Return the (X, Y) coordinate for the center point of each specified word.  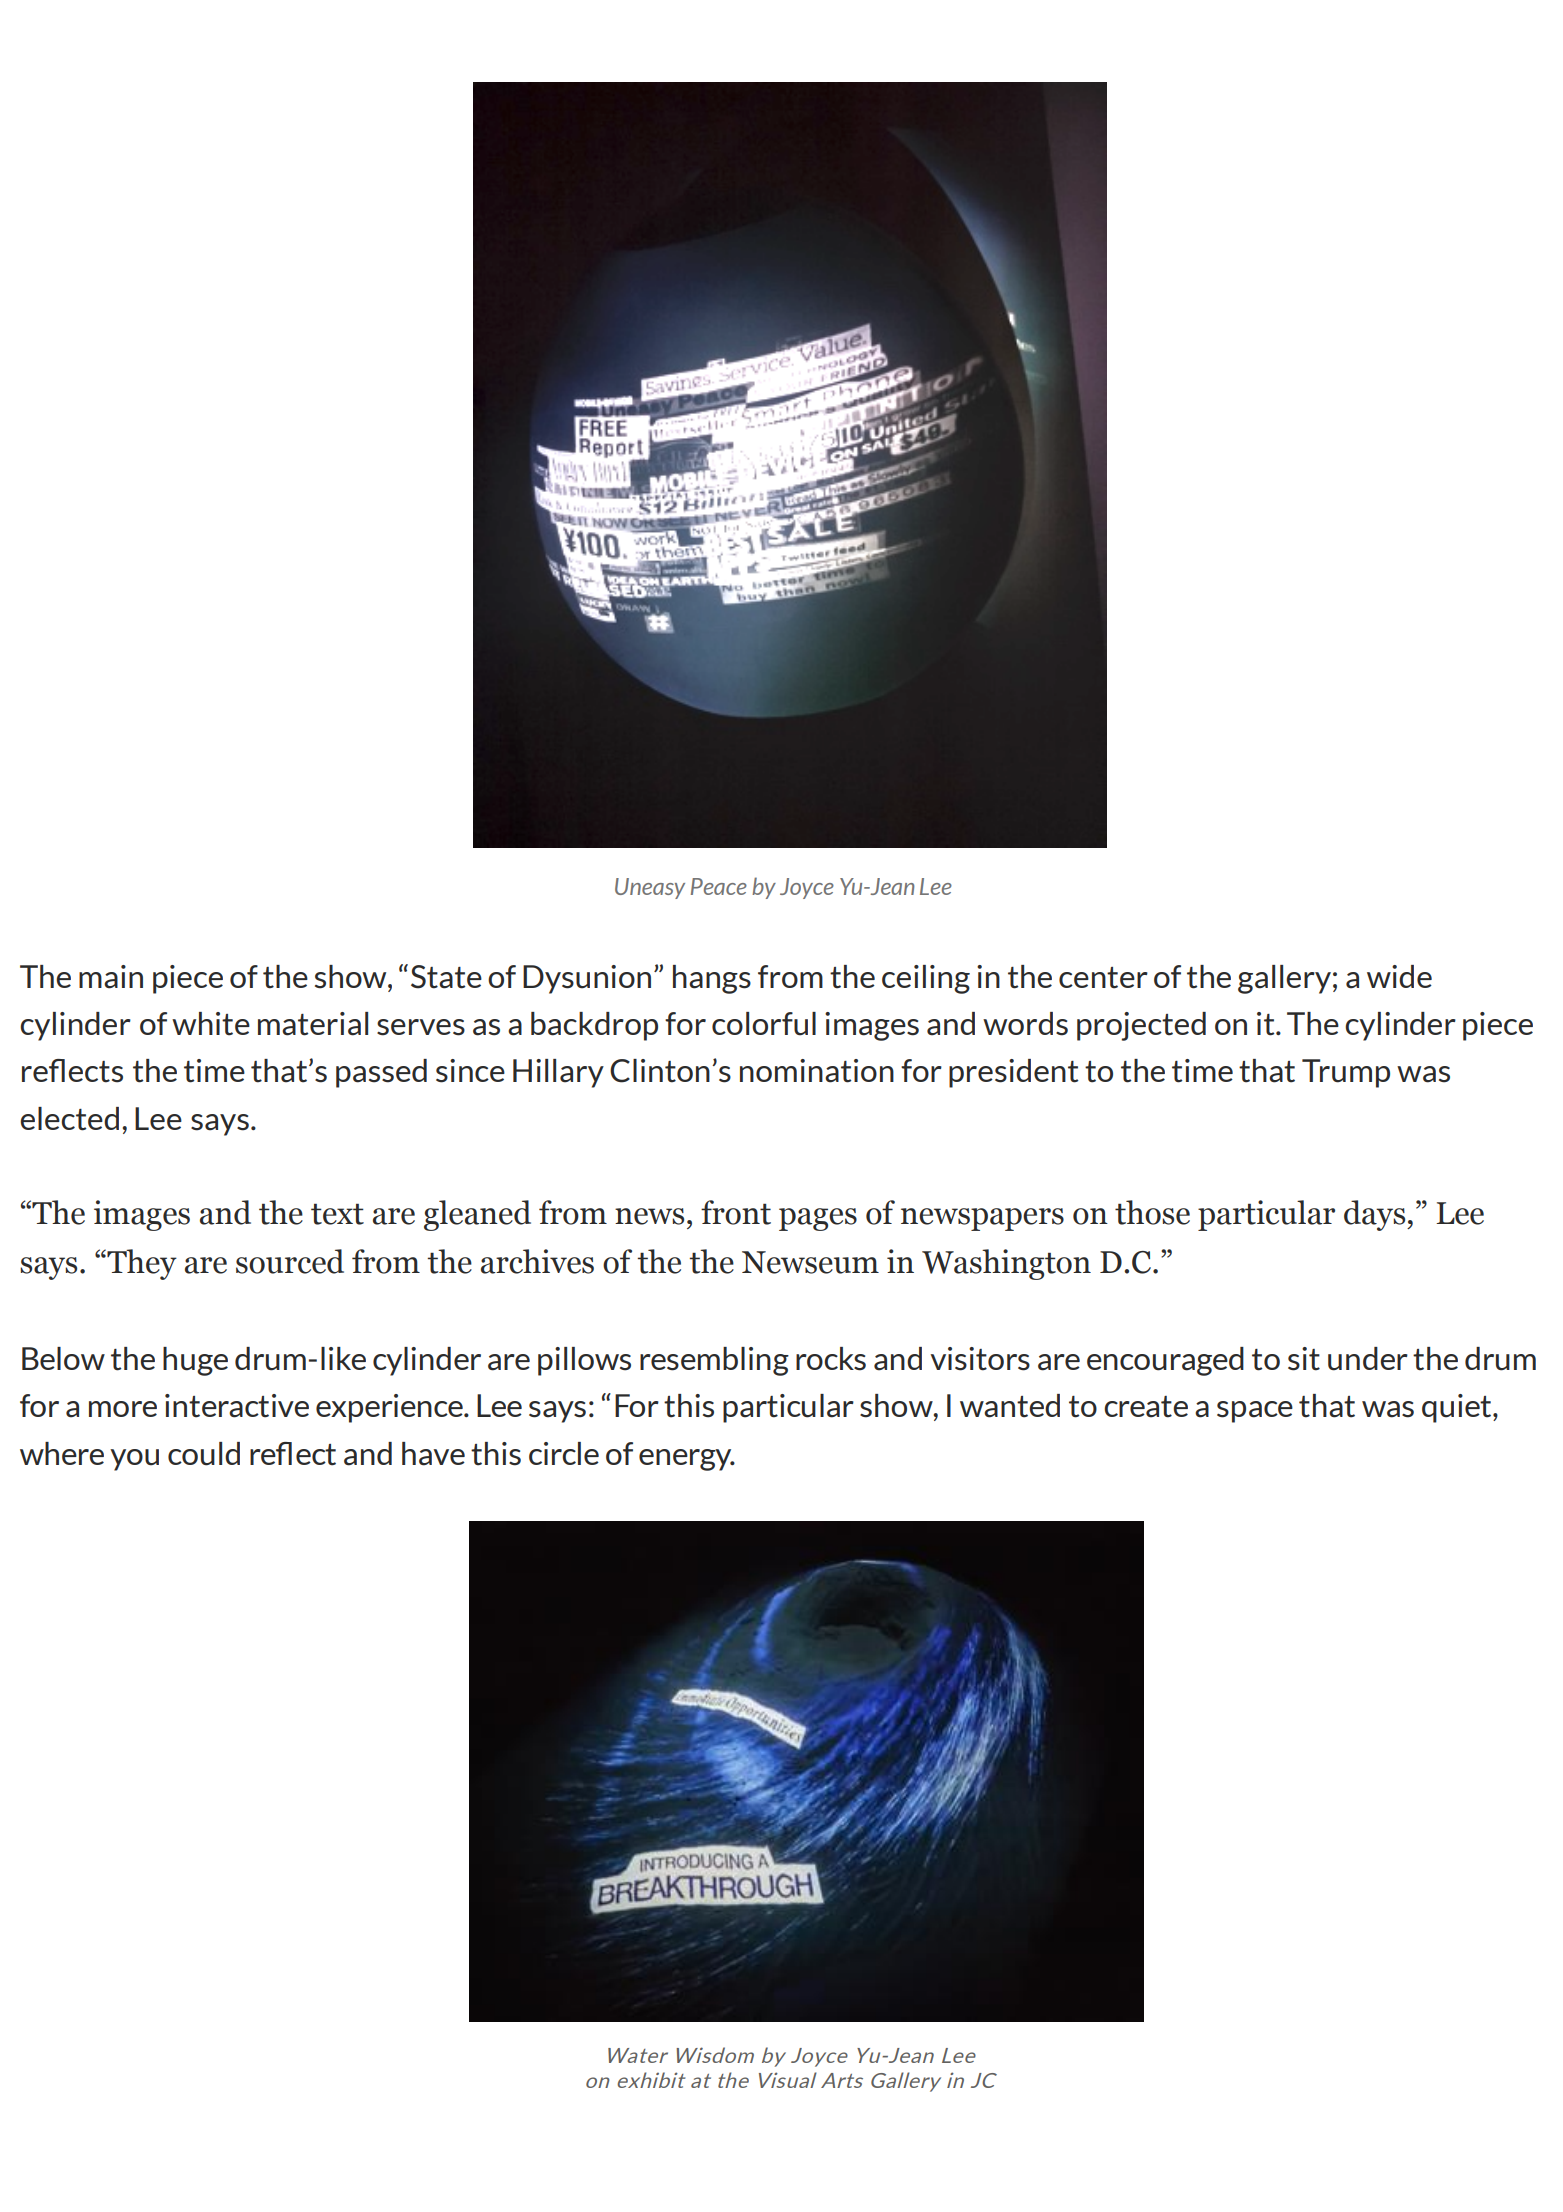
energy (686, 1460)
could (204, 1454)
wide (1399, 976)
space (1255, 1412)
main (111, 977)
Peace (719, 886)
